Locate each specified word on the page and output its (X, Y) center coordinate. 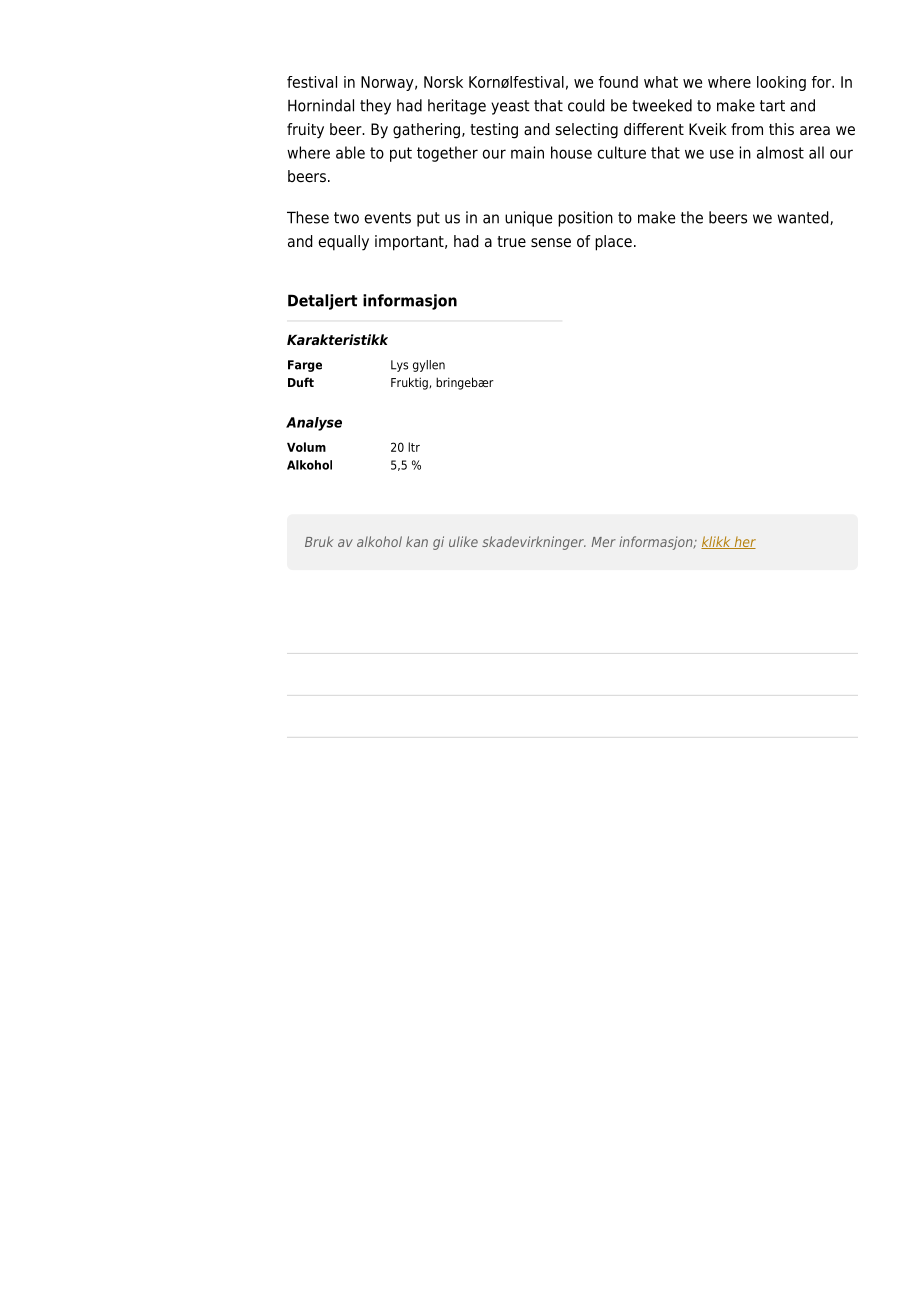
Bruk (319, 541)
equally (343, 243)
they (375, 107)
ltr (414, 447)
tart (772, 106)
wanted (804, 218)
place (613, 243)
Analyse (314, 424)
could (586, 105)
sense (551, 242)
